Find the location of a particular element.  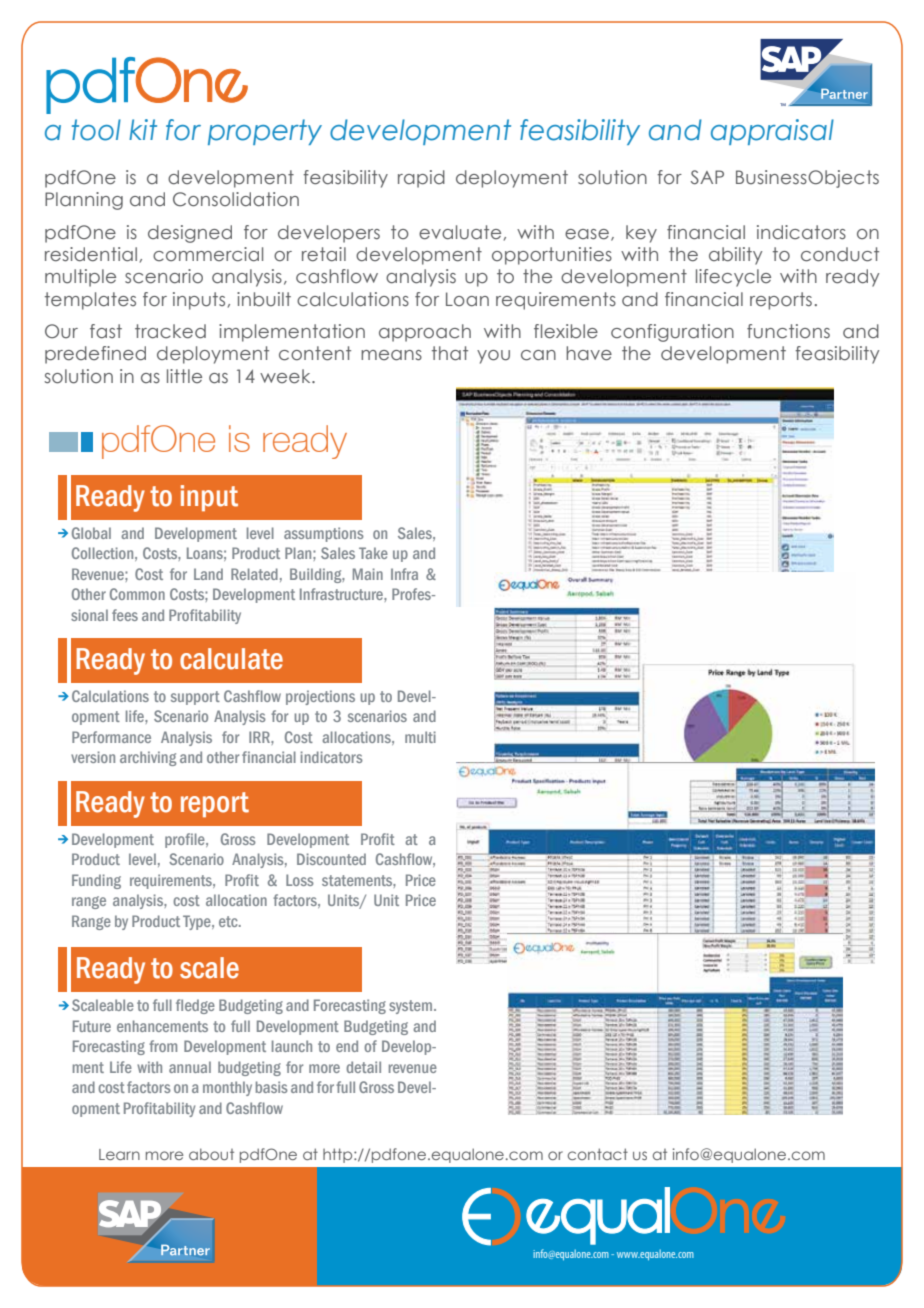

Take is located at coordinates (373, 553).
